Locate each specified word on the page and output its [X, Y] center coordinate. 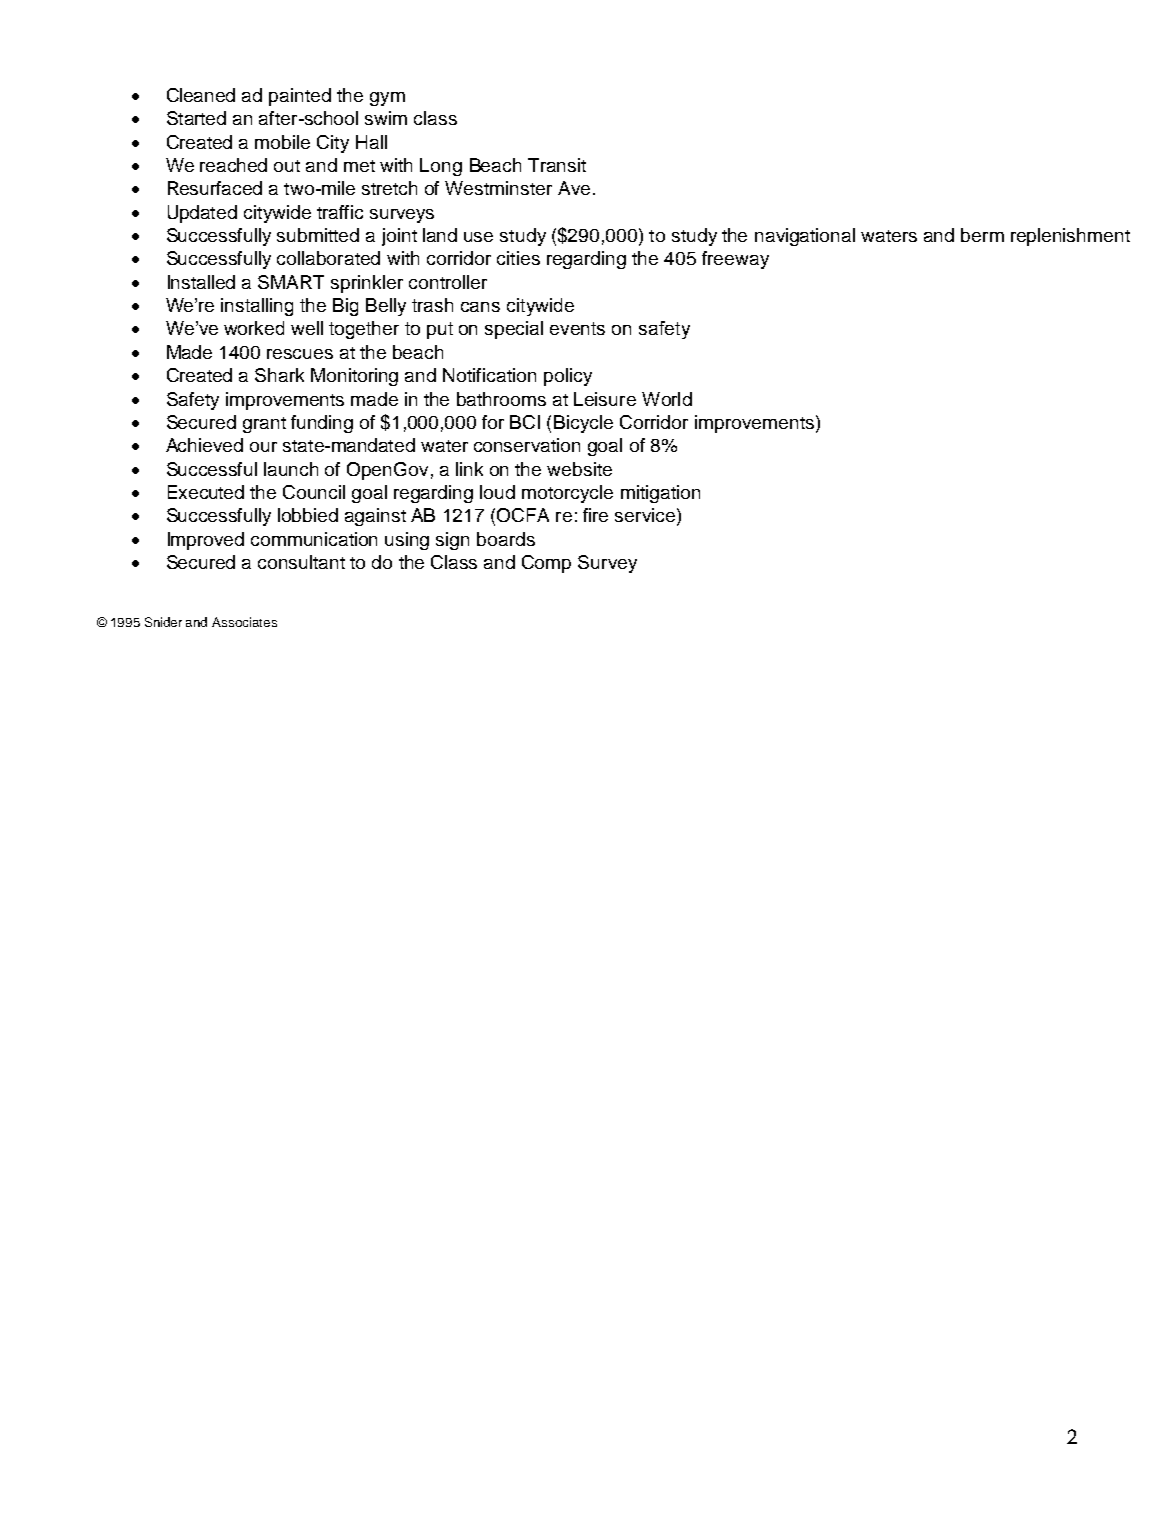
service [645, 515]
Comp [546, 564]
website [579, 469]
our [263, 447]
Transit [557, 165]
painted [300, 97]
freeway [735, 260]
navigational [805, 237]
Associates [244, 622]
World [667, 399]
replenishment [1070, 237]
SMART [291, 282]
